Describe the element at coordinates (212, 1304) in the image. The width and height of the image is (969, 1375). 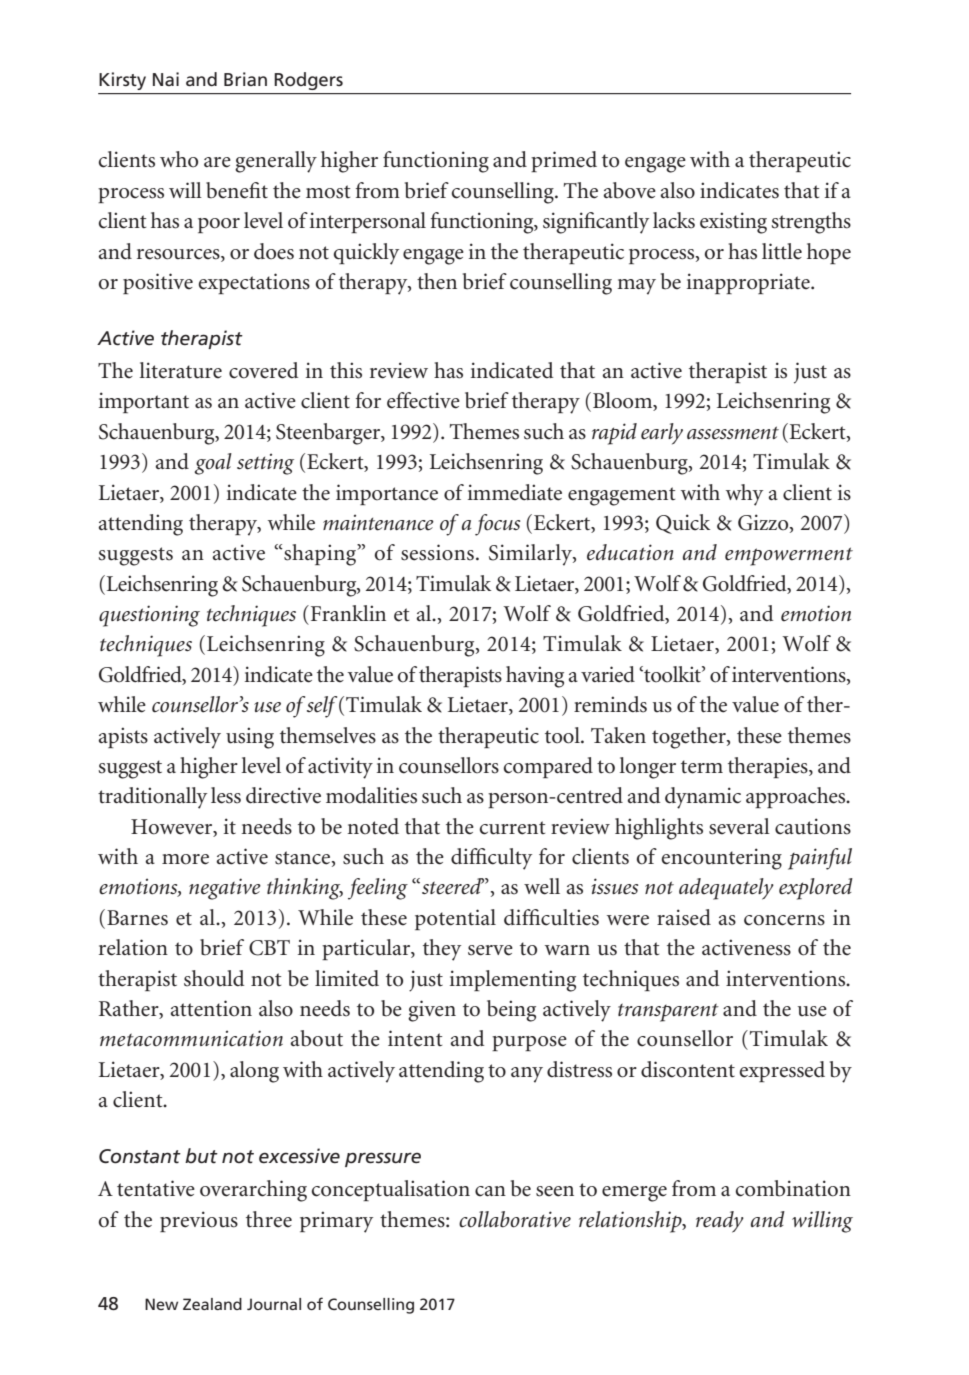
I see `Zealand` at that location.
